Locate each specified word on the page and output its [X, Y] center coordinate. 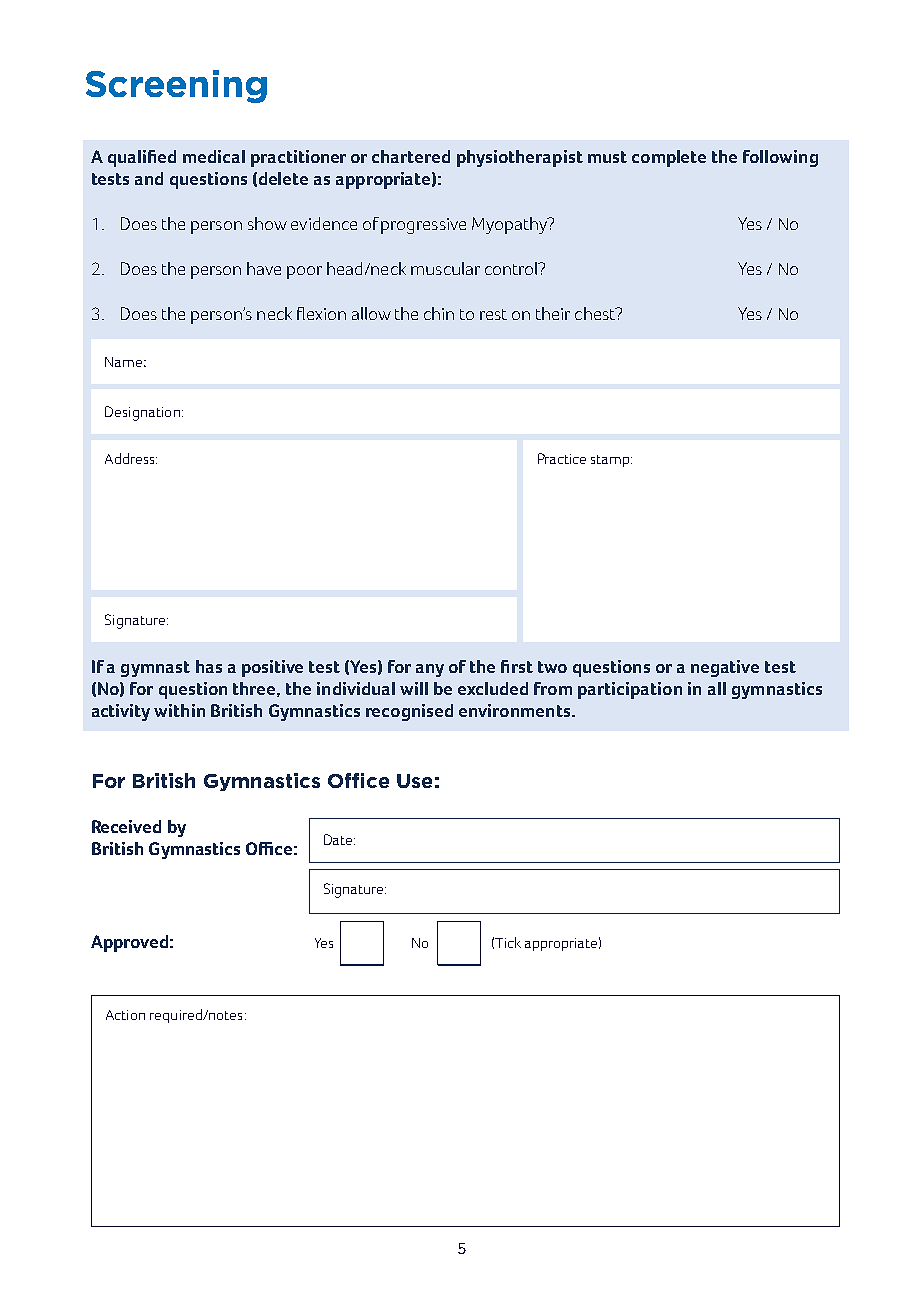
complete [669, 158]
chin [439, 313]
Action [125, 1015]
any [430, 670]
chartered [411, 156]
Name [123, 362]
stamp [611, 461]
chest [596, 313]
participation [630, 690]
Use [414, 781]
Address [131, 458]
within [179, 710]
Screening [176, 86]
